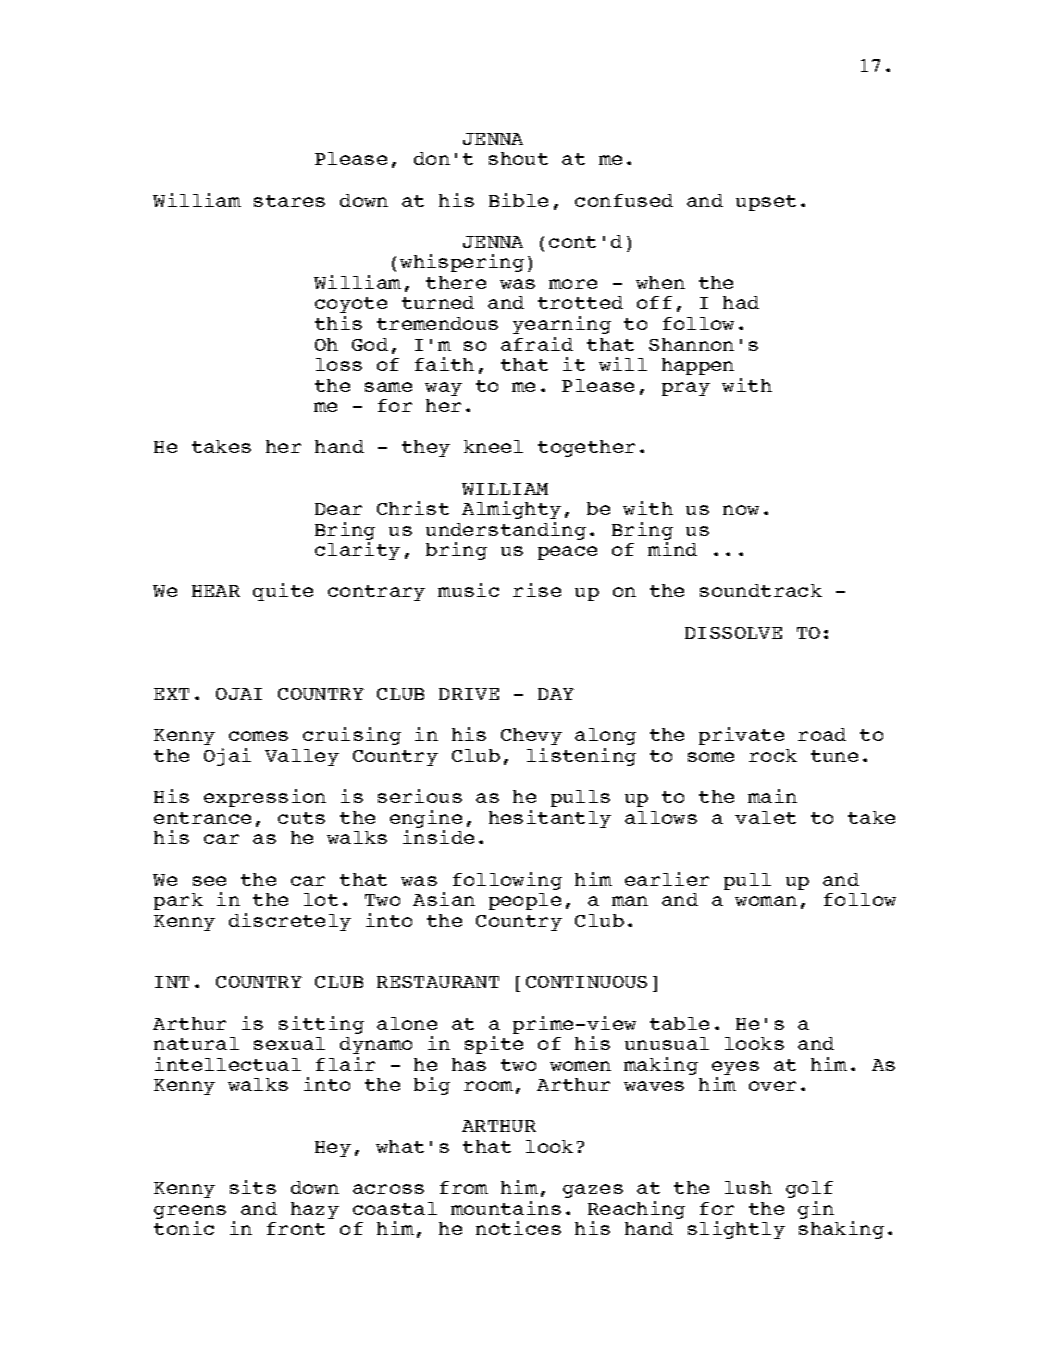  I want to click on mountains, so click(506, 1208).
